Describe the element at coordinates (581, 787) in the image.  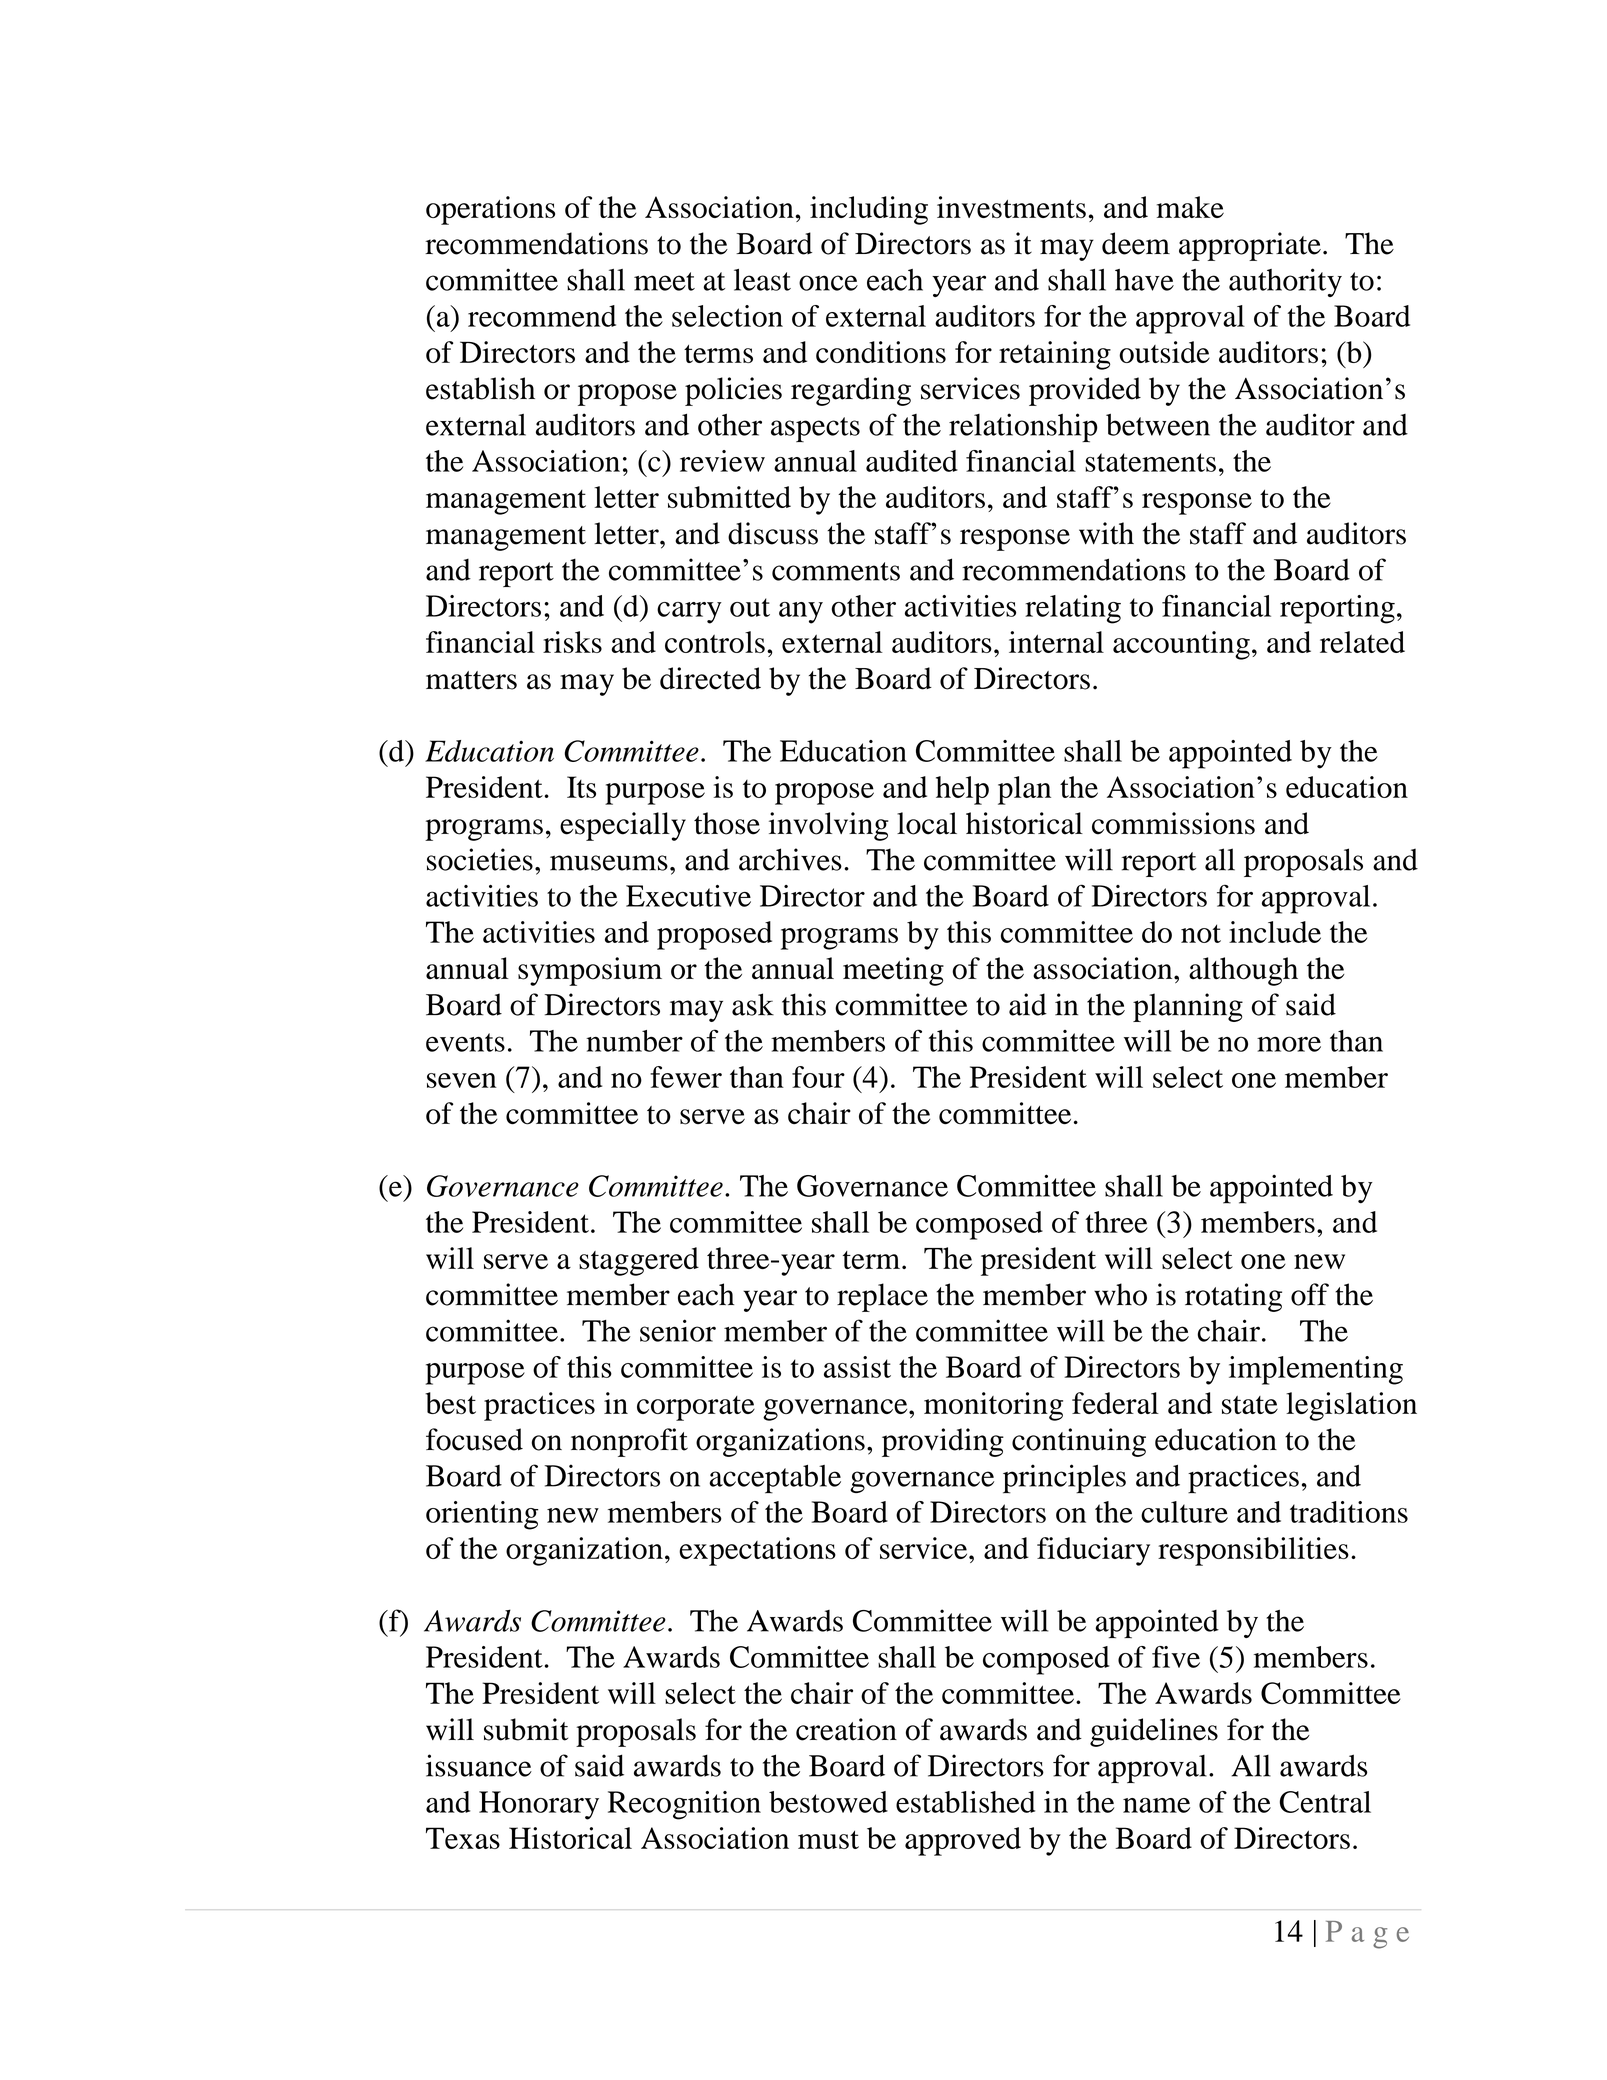
I see `Its` at that location.
